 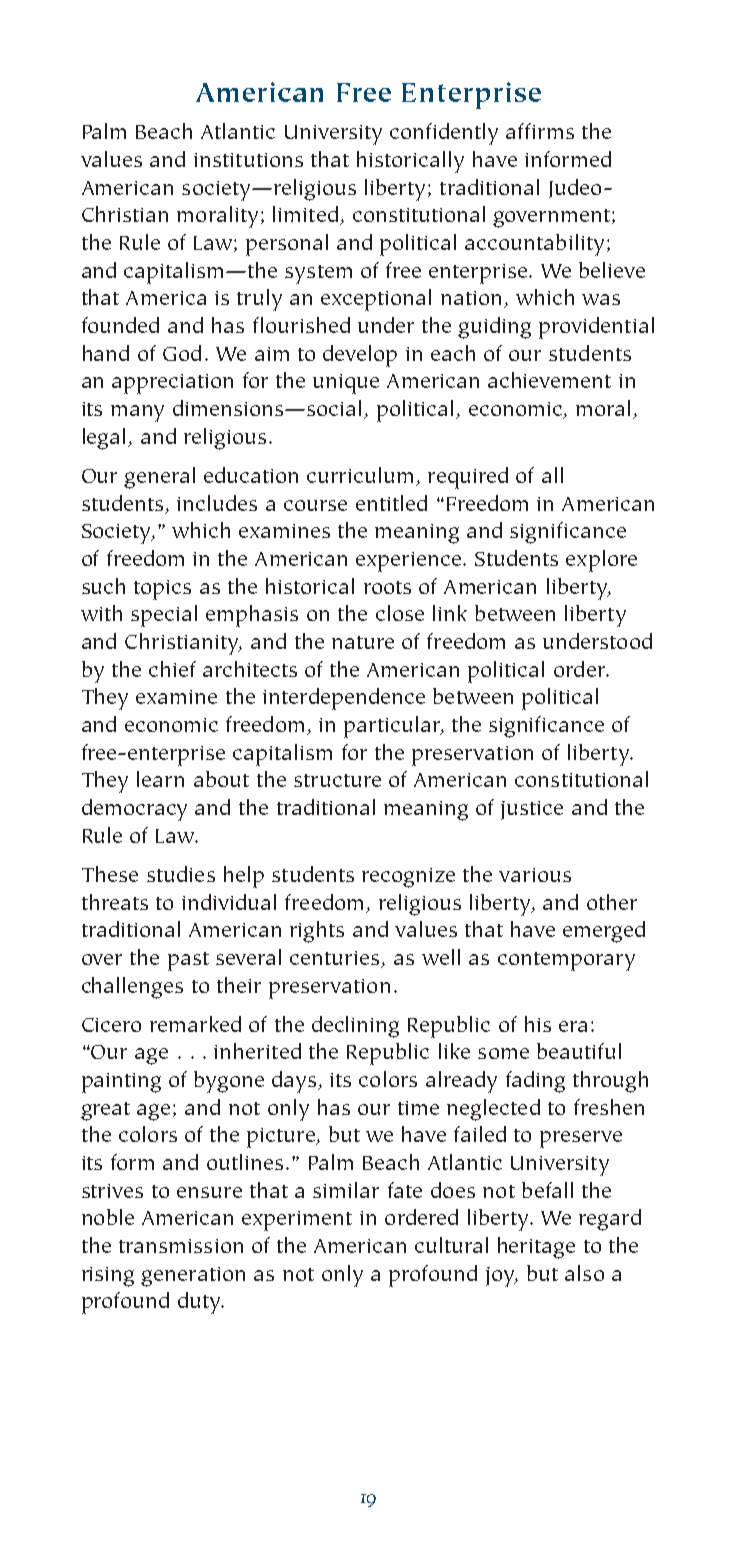 What do you see at coordinates (540, 131) in the screenshot?
I see `affirms` at bounding box center [540, 131].
